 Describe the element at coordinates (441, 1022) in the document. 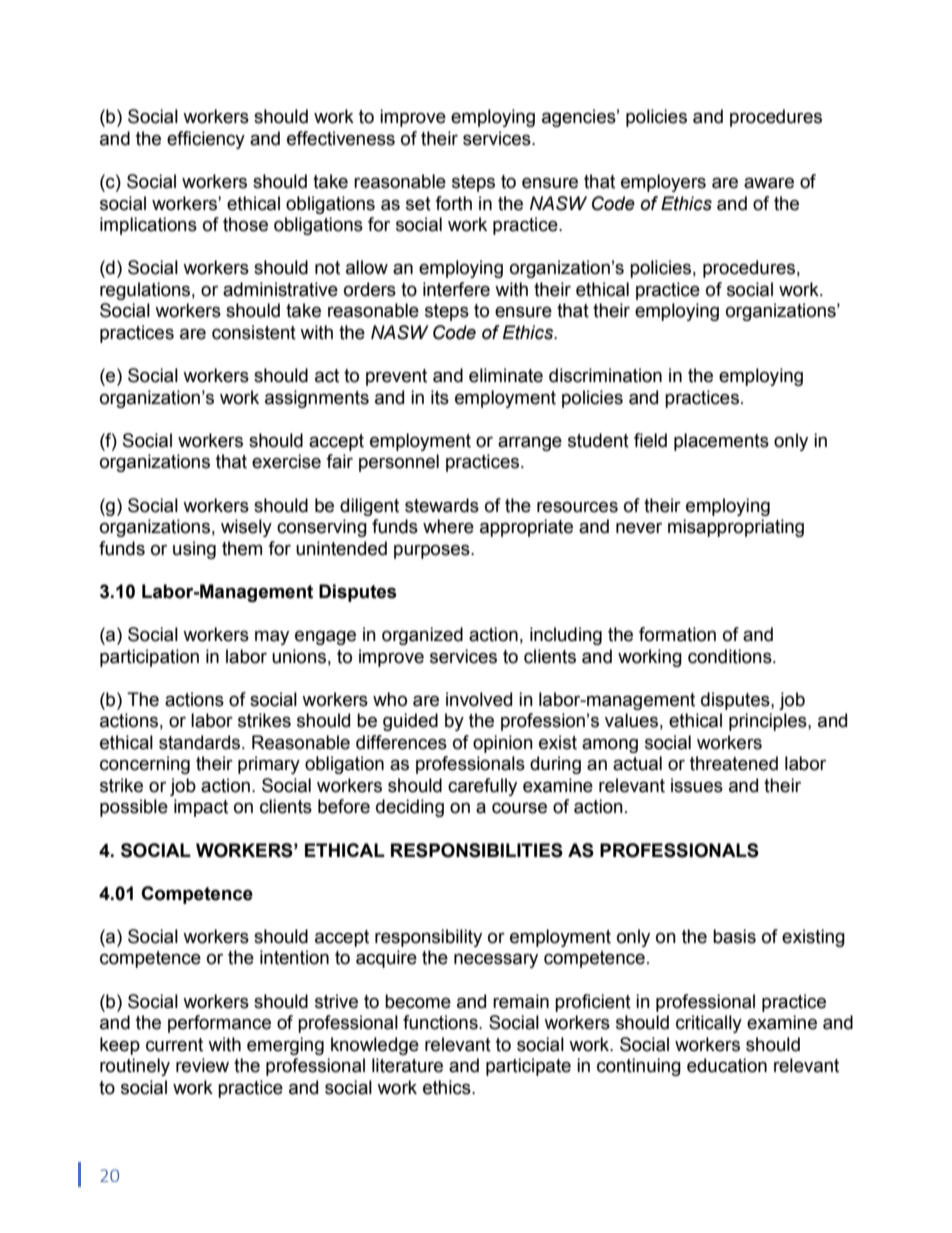

I see `functions` at that location.
